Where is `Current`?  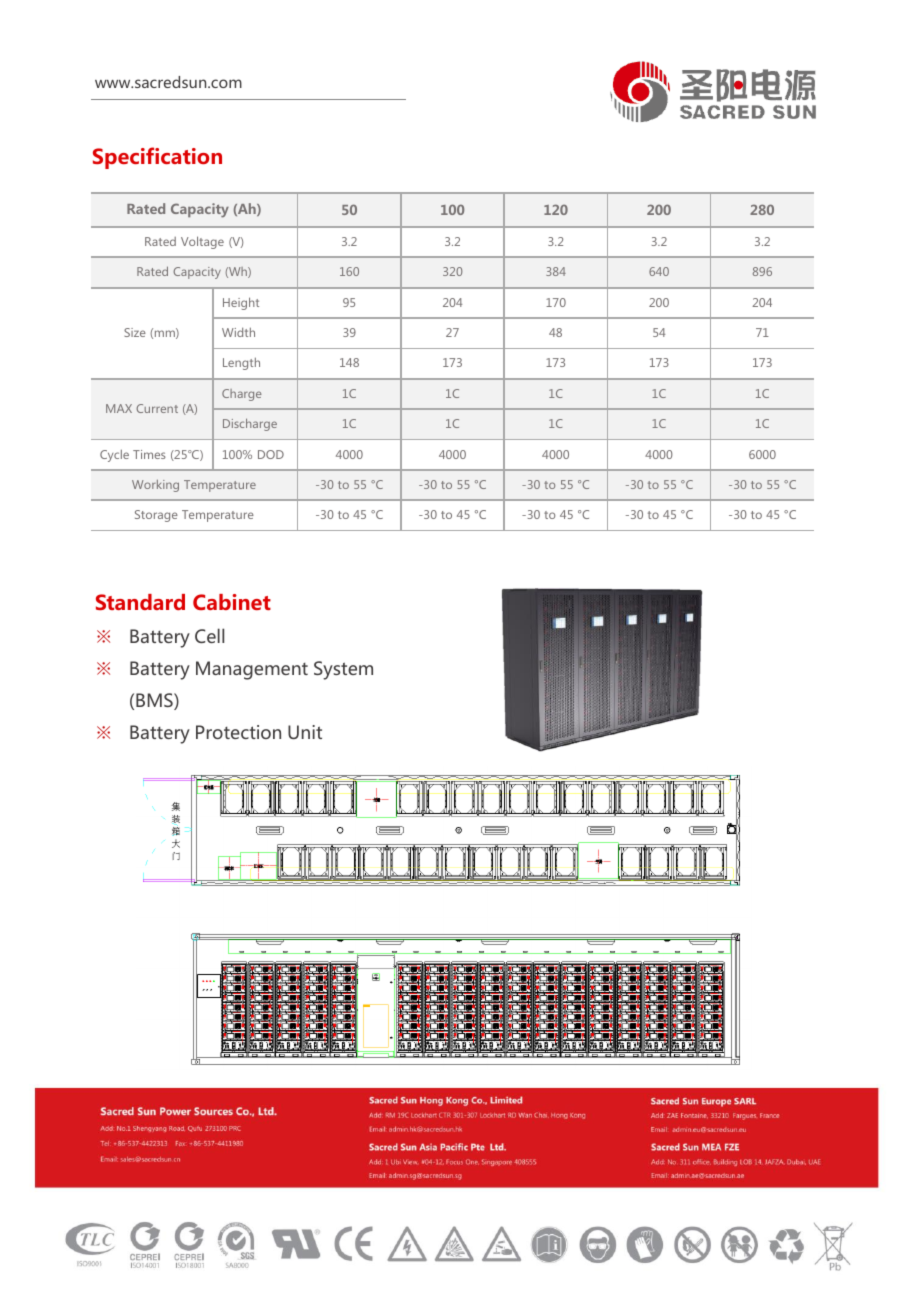 Current is located at coordinates (157, 408).
